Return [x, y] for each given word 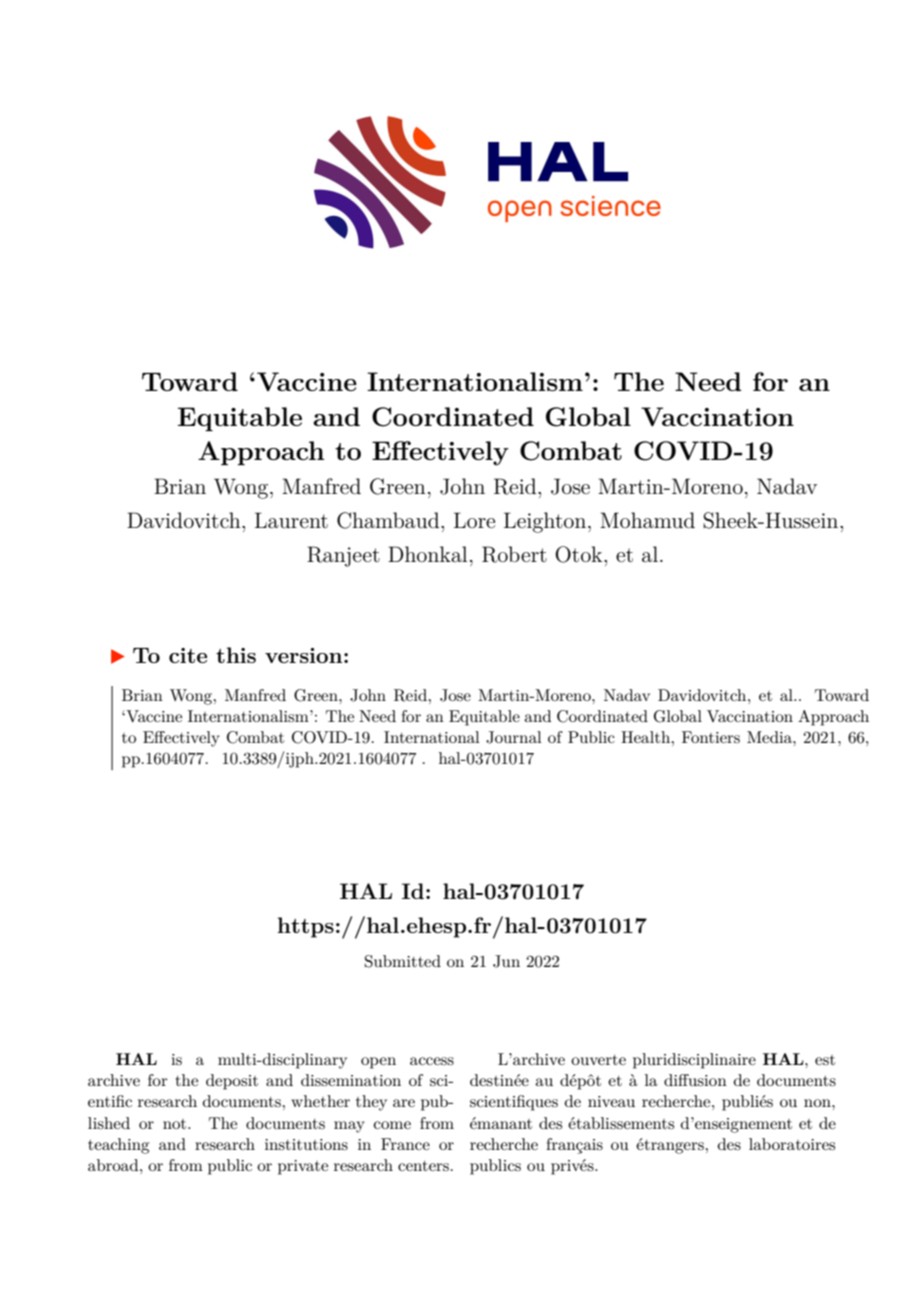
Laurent [291, 520]
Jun [506, 961]
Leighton [546, 522]
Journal [514, 737]
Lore [474, 520]
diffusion [695, 1080]
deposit [232, 1082]
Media [770, 737]
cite [188, 655]
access [432, 1061]
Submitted [403, 961]
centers [423, 1166]
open [378, 1063]
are [404, 1103]
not [176, 1124]
